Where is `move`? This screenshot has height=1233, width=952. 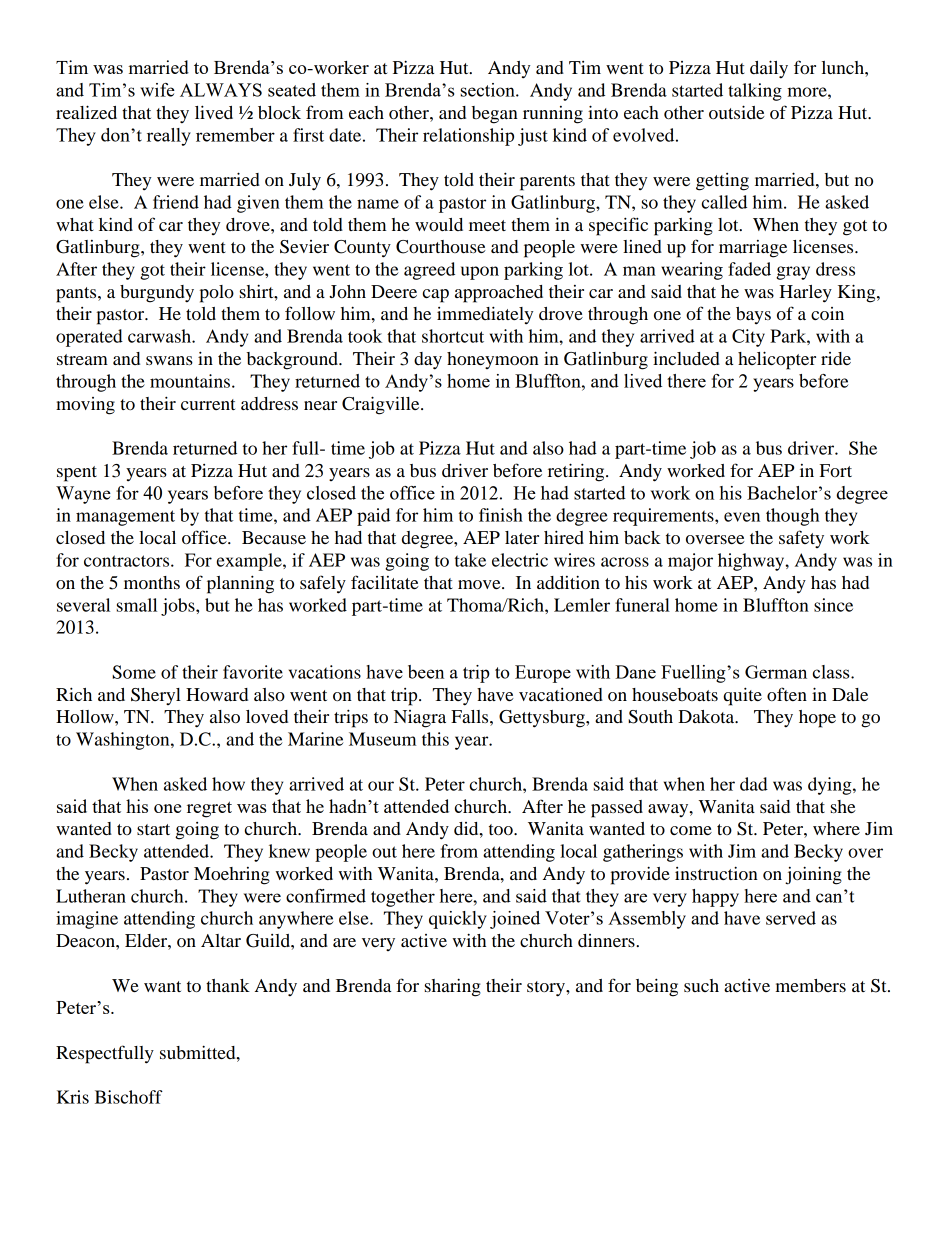
move is located at coordinates (480, 584).
